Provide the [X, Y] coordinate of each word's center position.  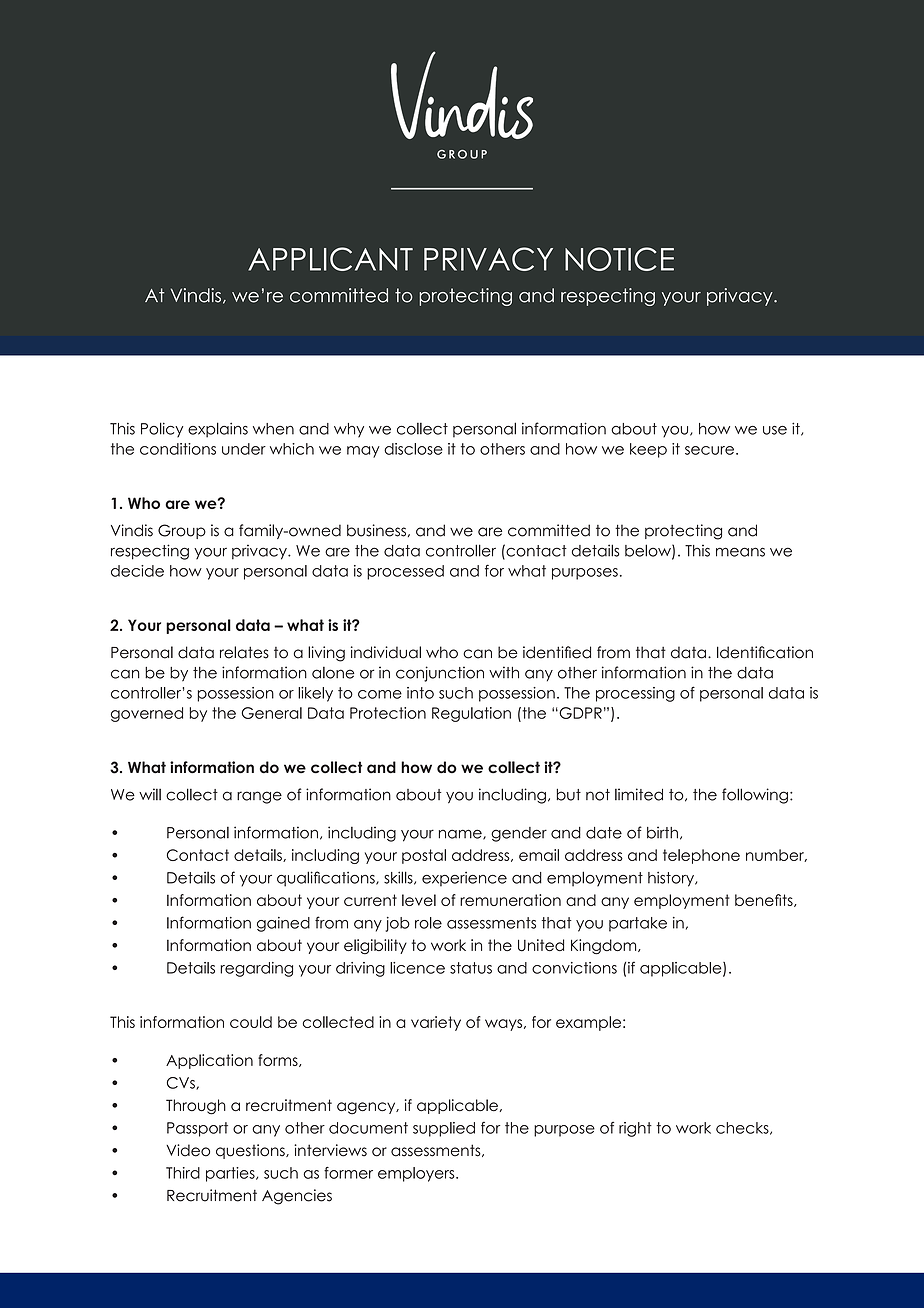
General [272, 713]
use [775, 430]
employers [417, 1174]
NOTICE [619, 259]
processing [635, 694]
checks [743, 1128]
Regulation [471, 714]
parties [231, 1174]
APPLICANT [330, 259]
